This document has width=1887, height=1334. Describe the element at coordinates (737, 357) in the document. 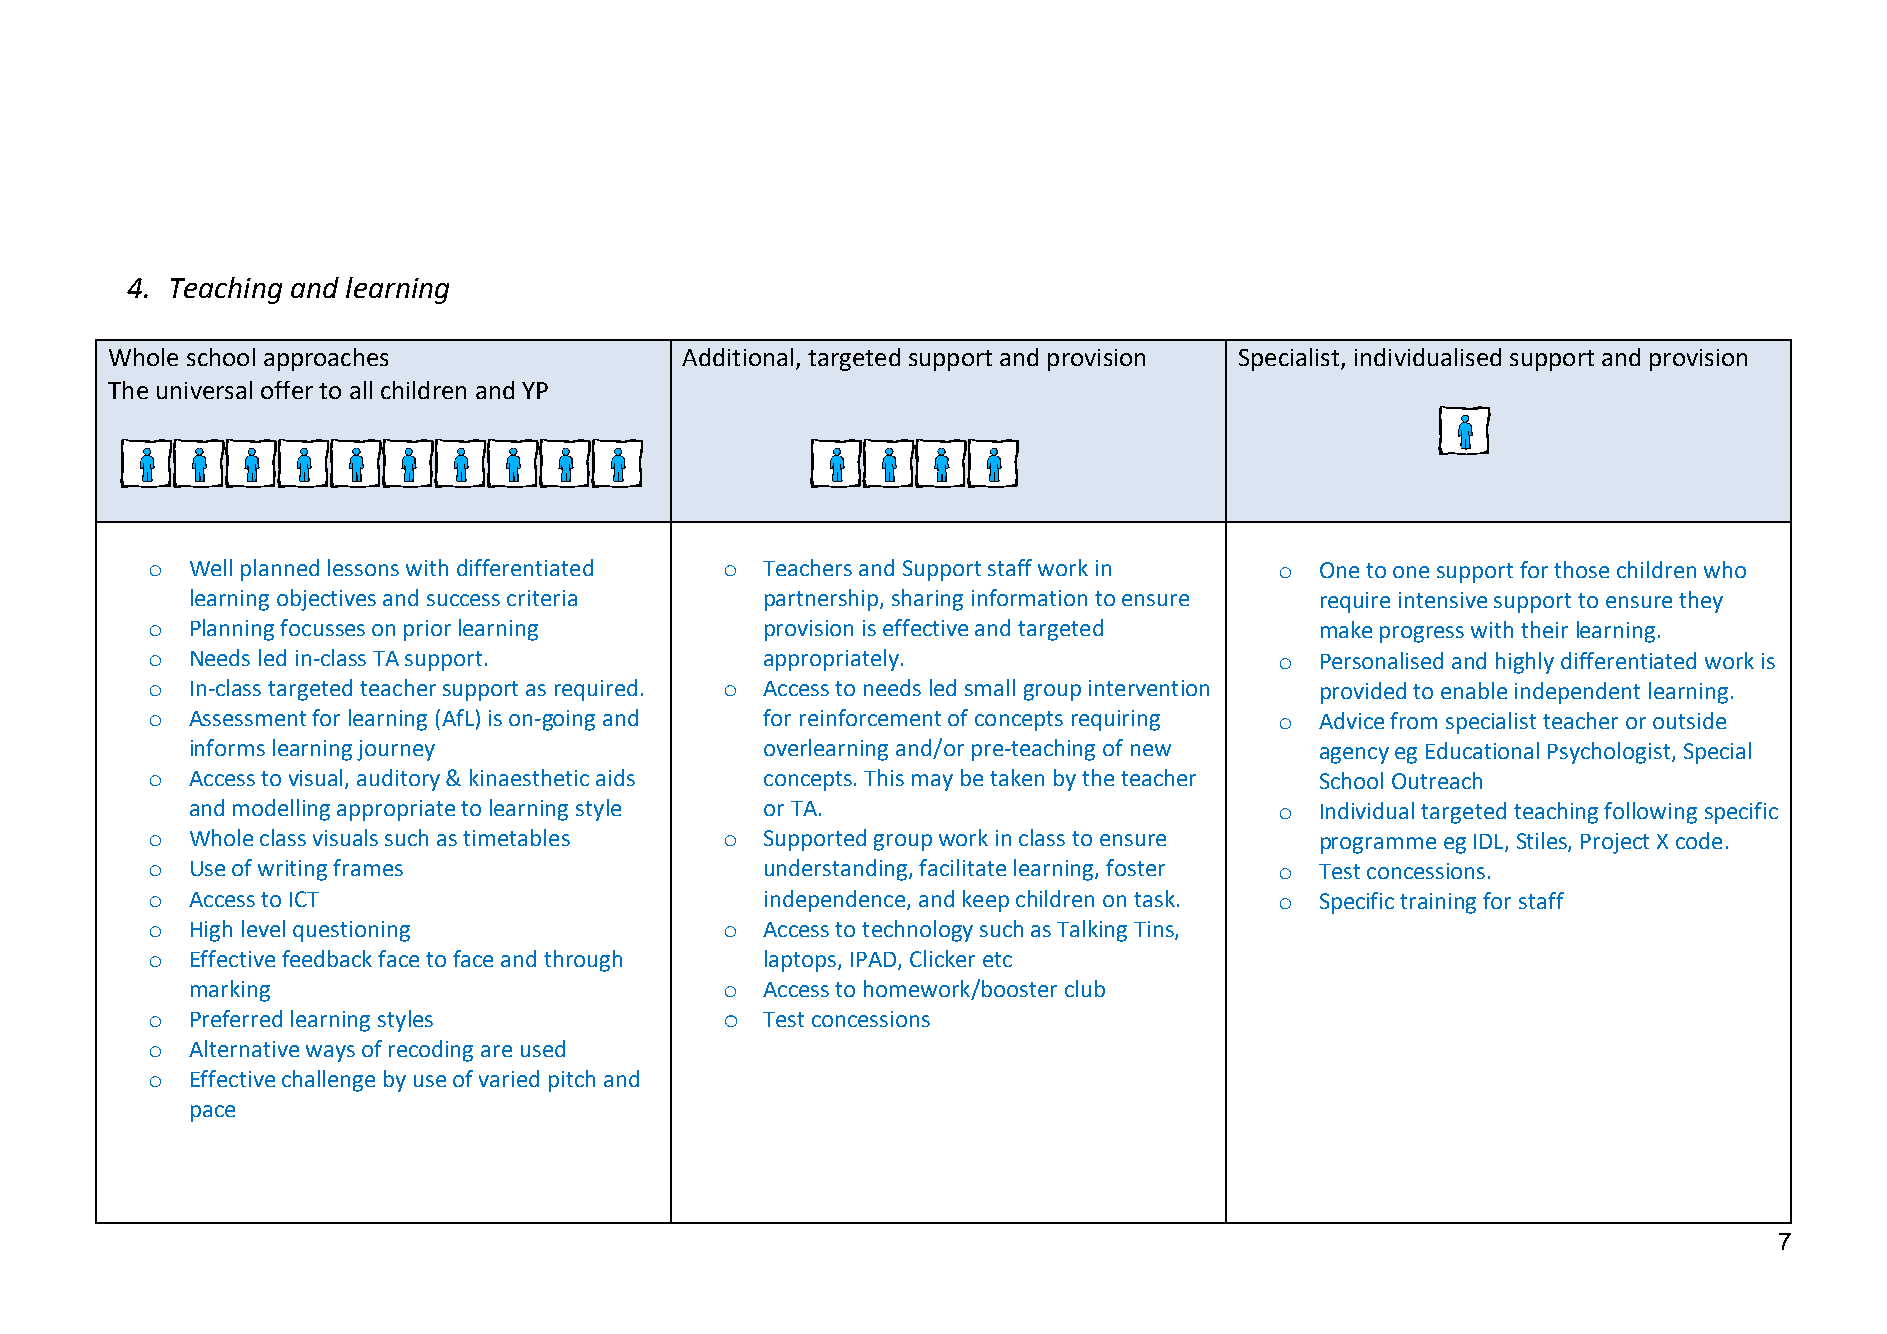

I see `Additional` at that location.
